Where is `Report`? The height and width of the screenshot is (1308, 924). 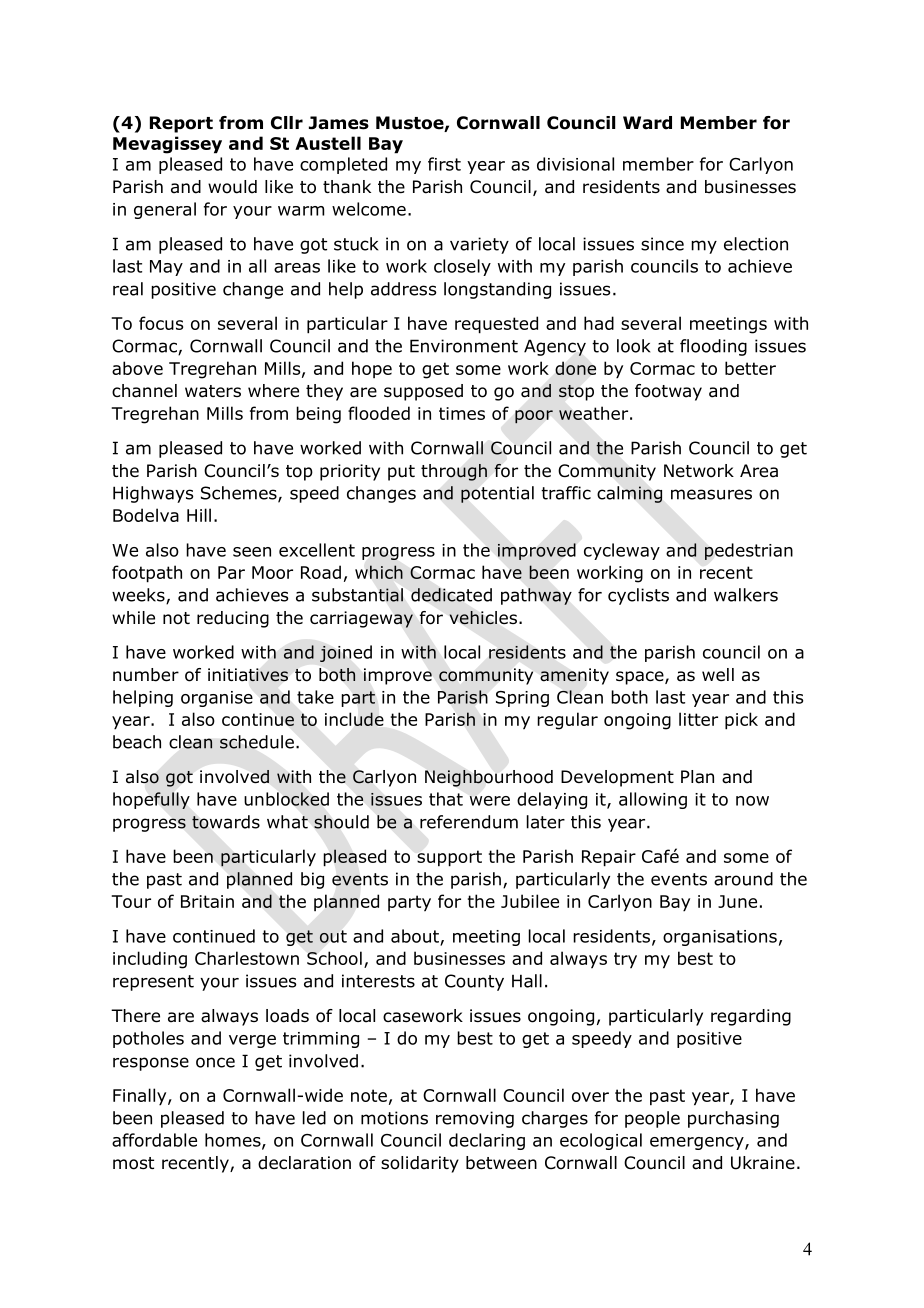
Report is located at coordinates (181, 124).
